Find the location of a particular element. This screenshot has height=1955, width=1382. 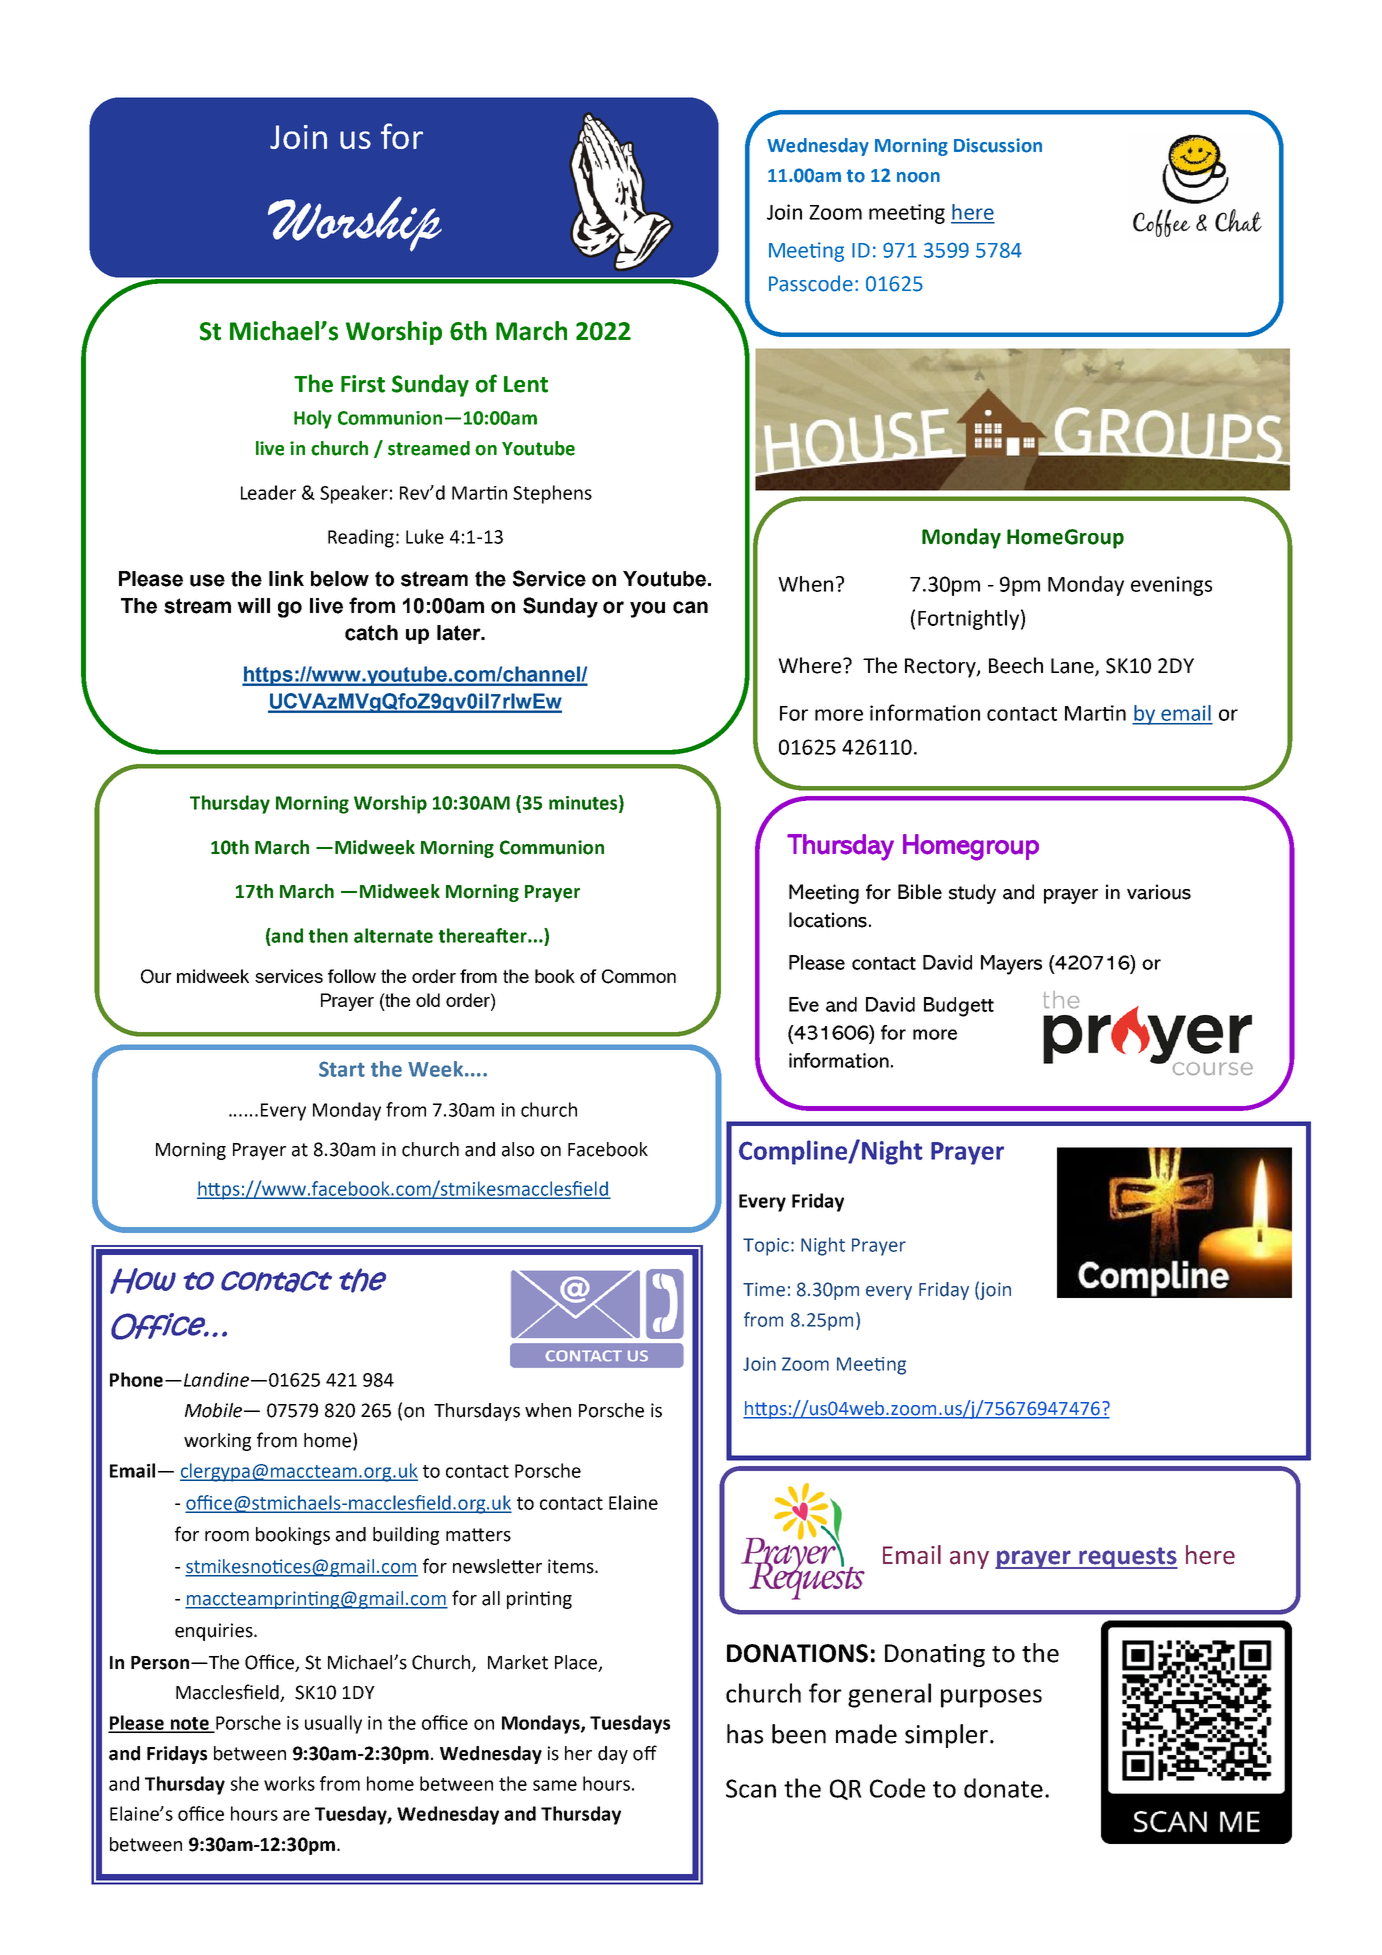

requests is located at coordinates (1127, 1558).
